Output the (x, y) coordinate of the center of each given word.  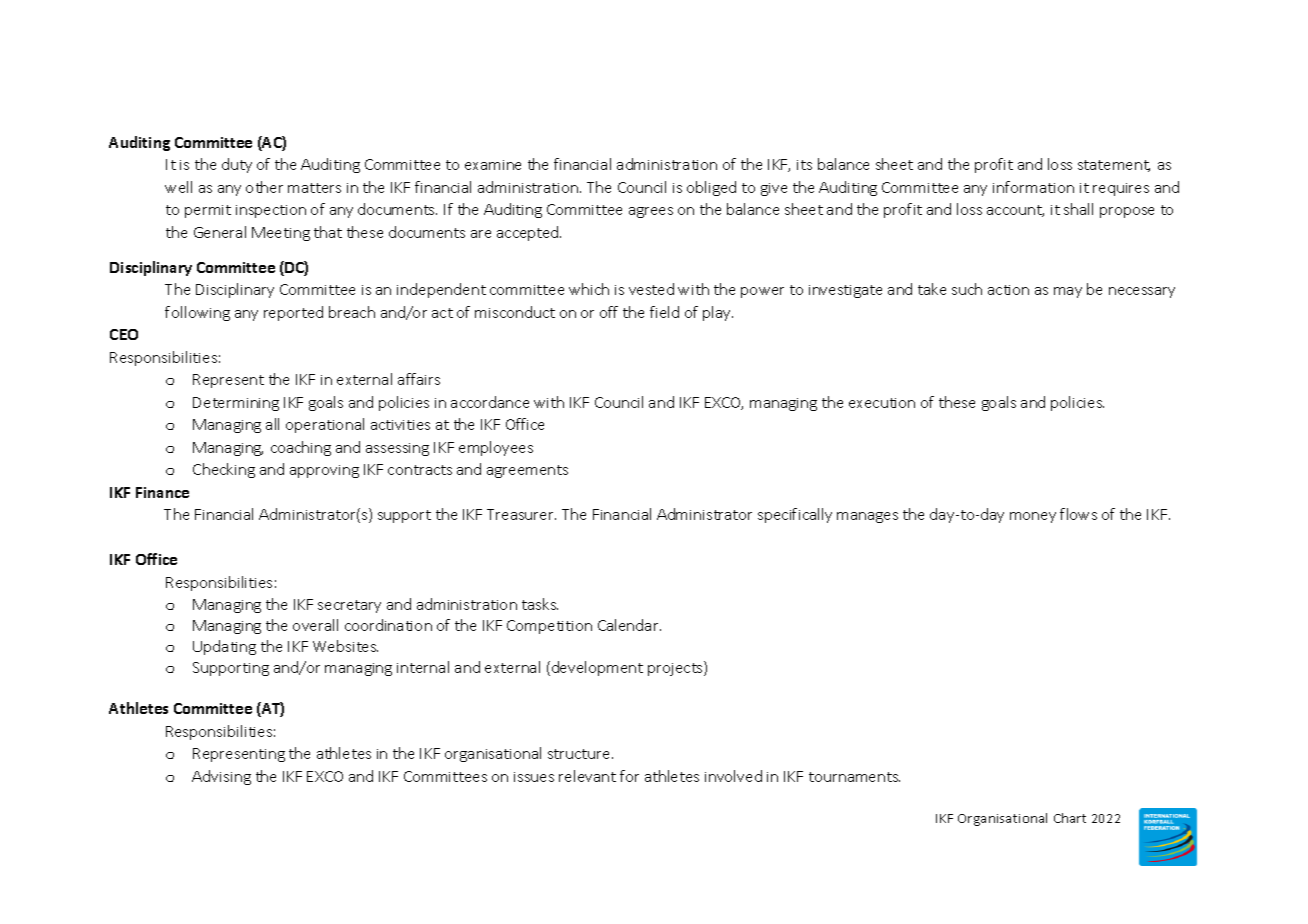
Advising (221, 777)
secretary (349, 606)
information (1033, 187)
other (264, 187)
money (1033, 517)
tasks (540, 604)
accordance (490, 402)
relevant (587, 776)
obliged (711, 188)
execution (882, 403)
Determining (236, 404)
